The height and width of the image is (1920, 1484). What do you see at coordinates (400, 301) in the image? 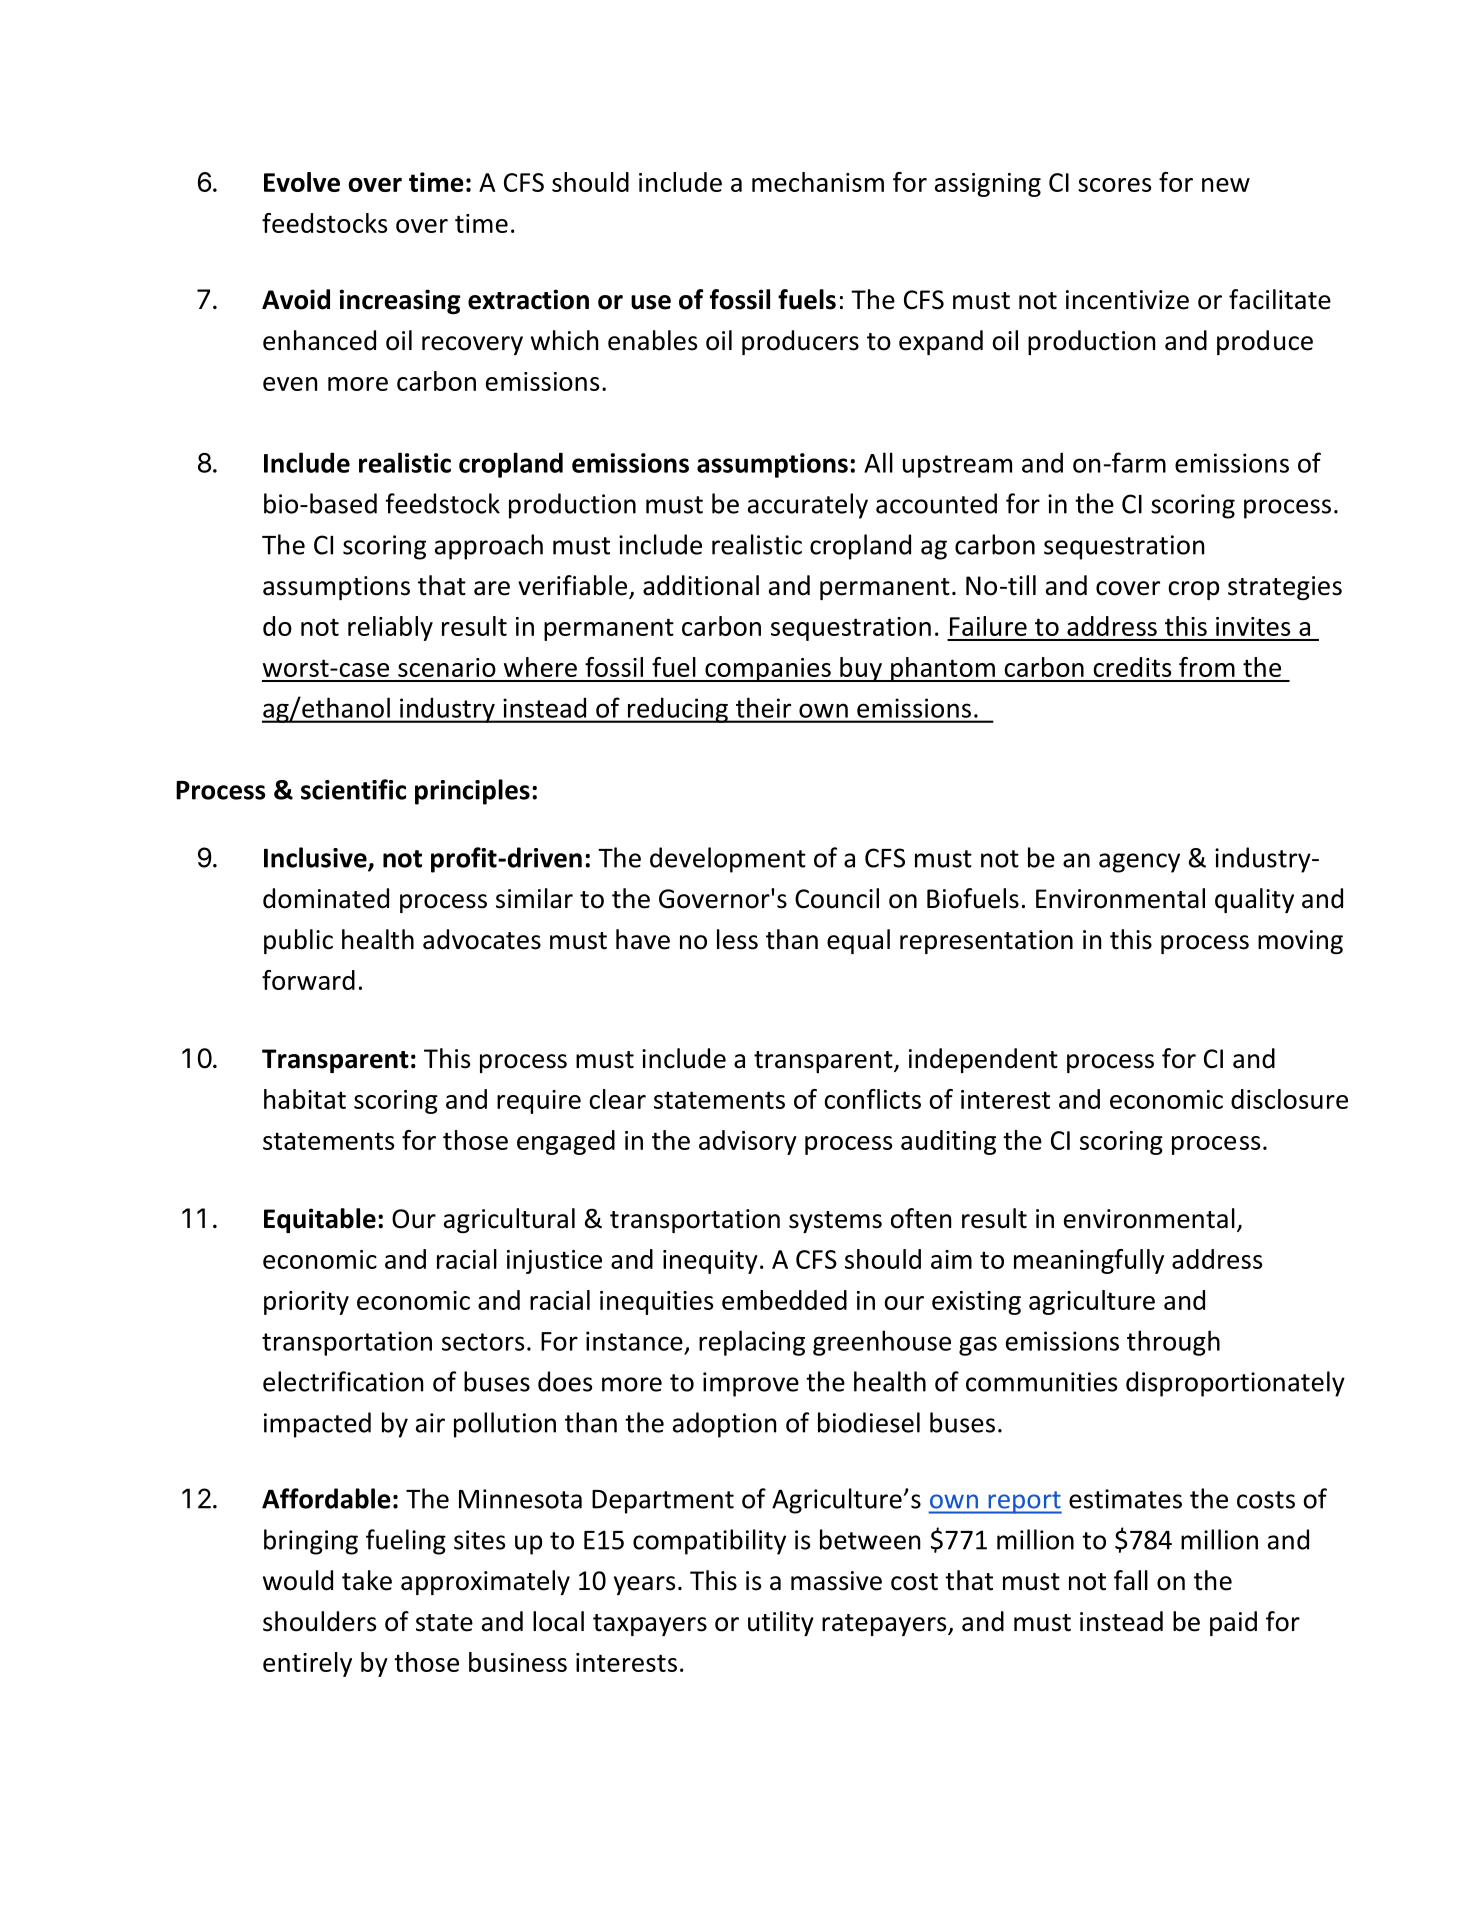
I see `increasing` at bounding box center [400, 301].
